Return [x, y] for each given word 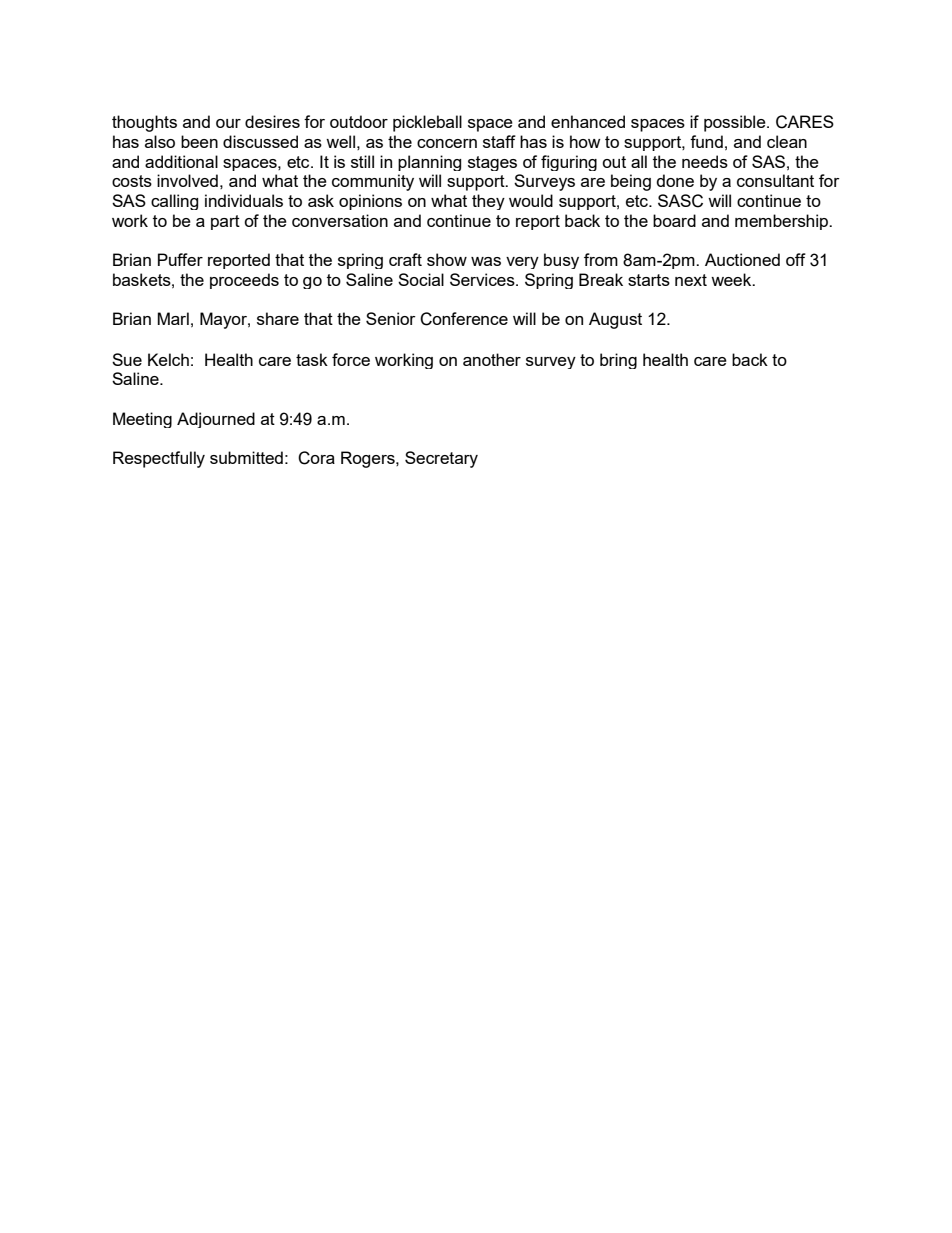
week [732, 279]
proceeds [244, 281]
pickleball [427, 123]
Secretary [441, 459]
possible [736, 123]
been [199, 141]
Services [483, 279]
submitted [246, 457]
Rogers [369, 459]
